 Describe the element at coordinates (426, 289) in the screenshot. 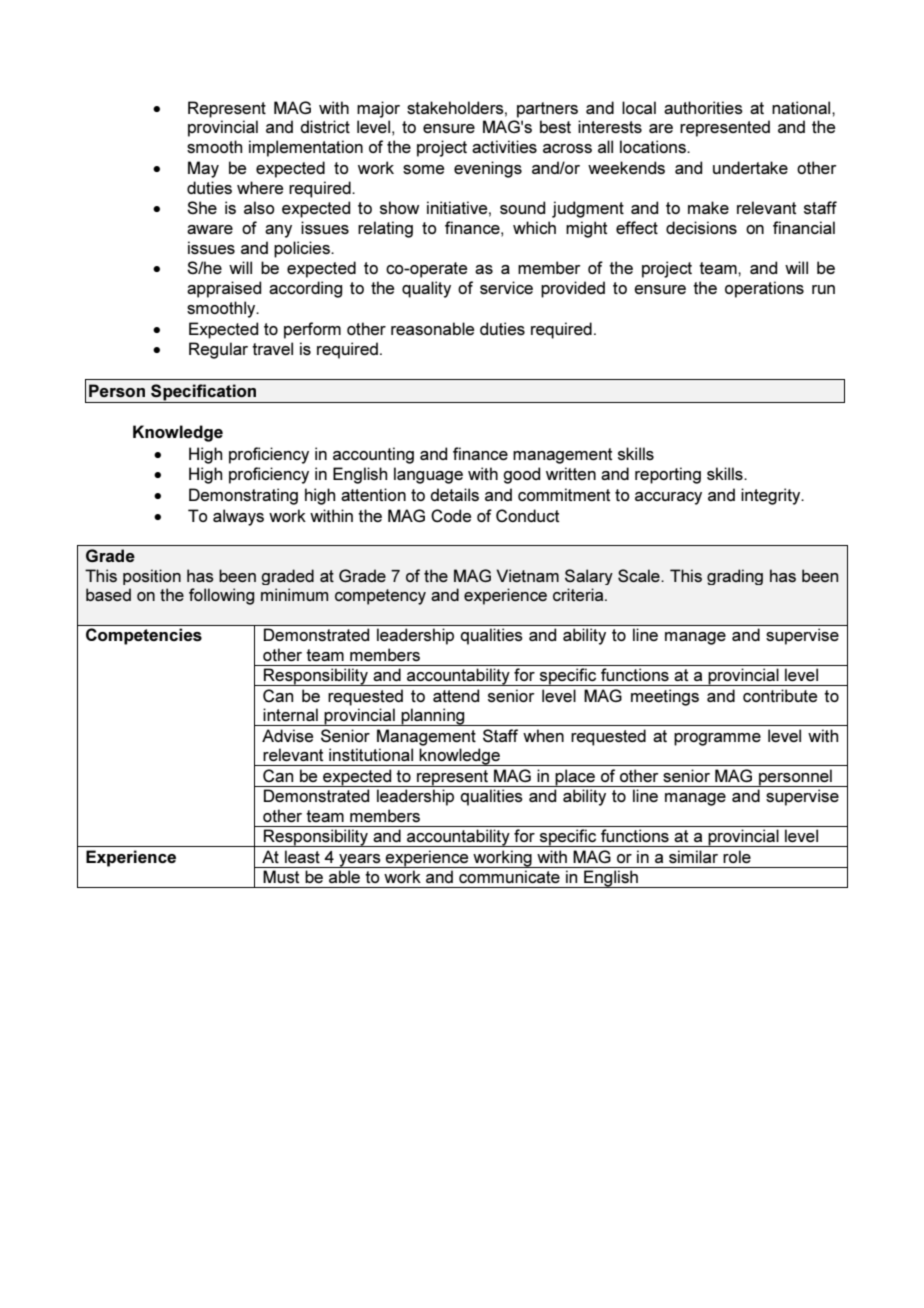

I see `quality` at that location.
